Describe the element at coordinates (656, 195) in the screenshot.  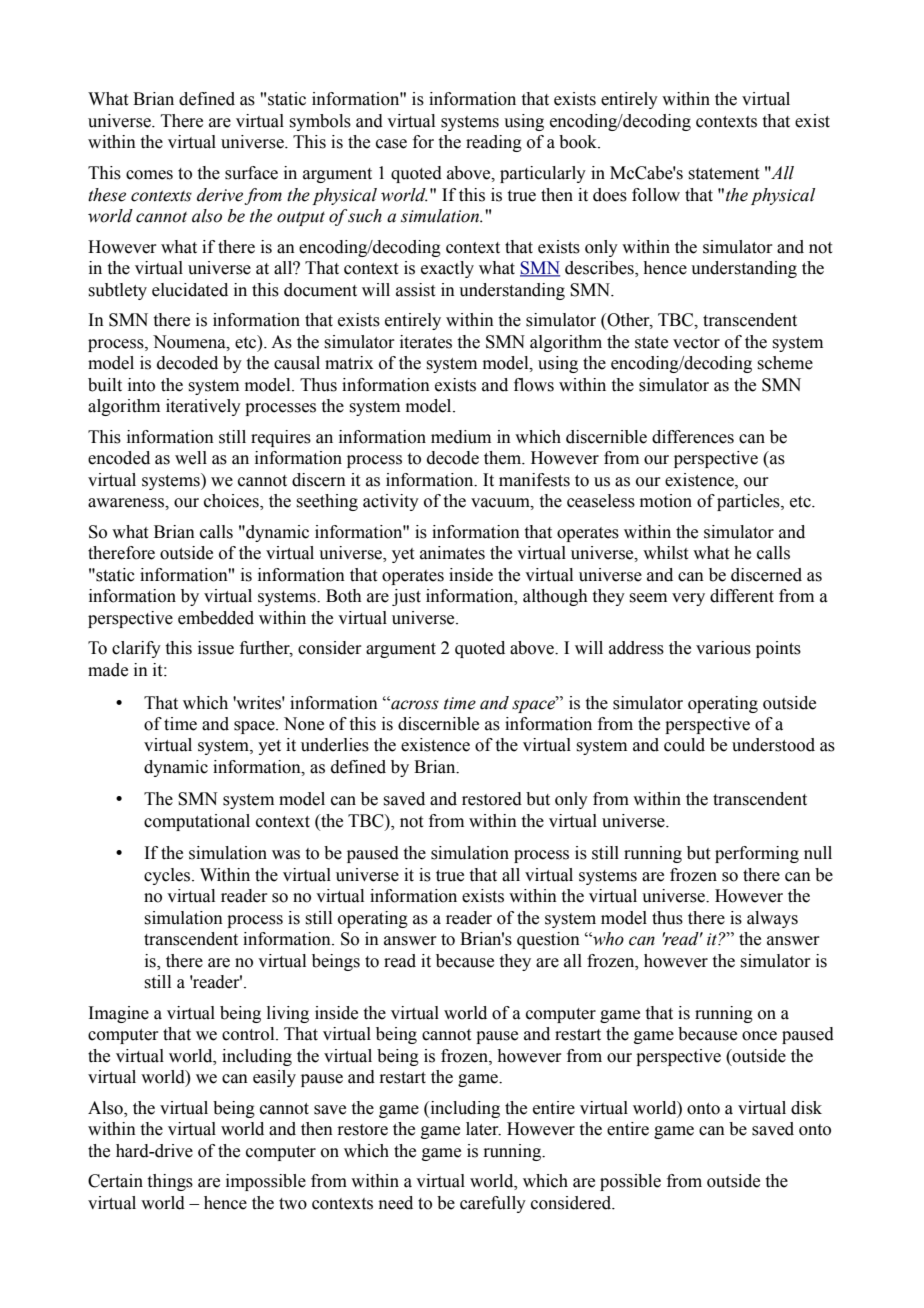
I see `follow` at that location.
